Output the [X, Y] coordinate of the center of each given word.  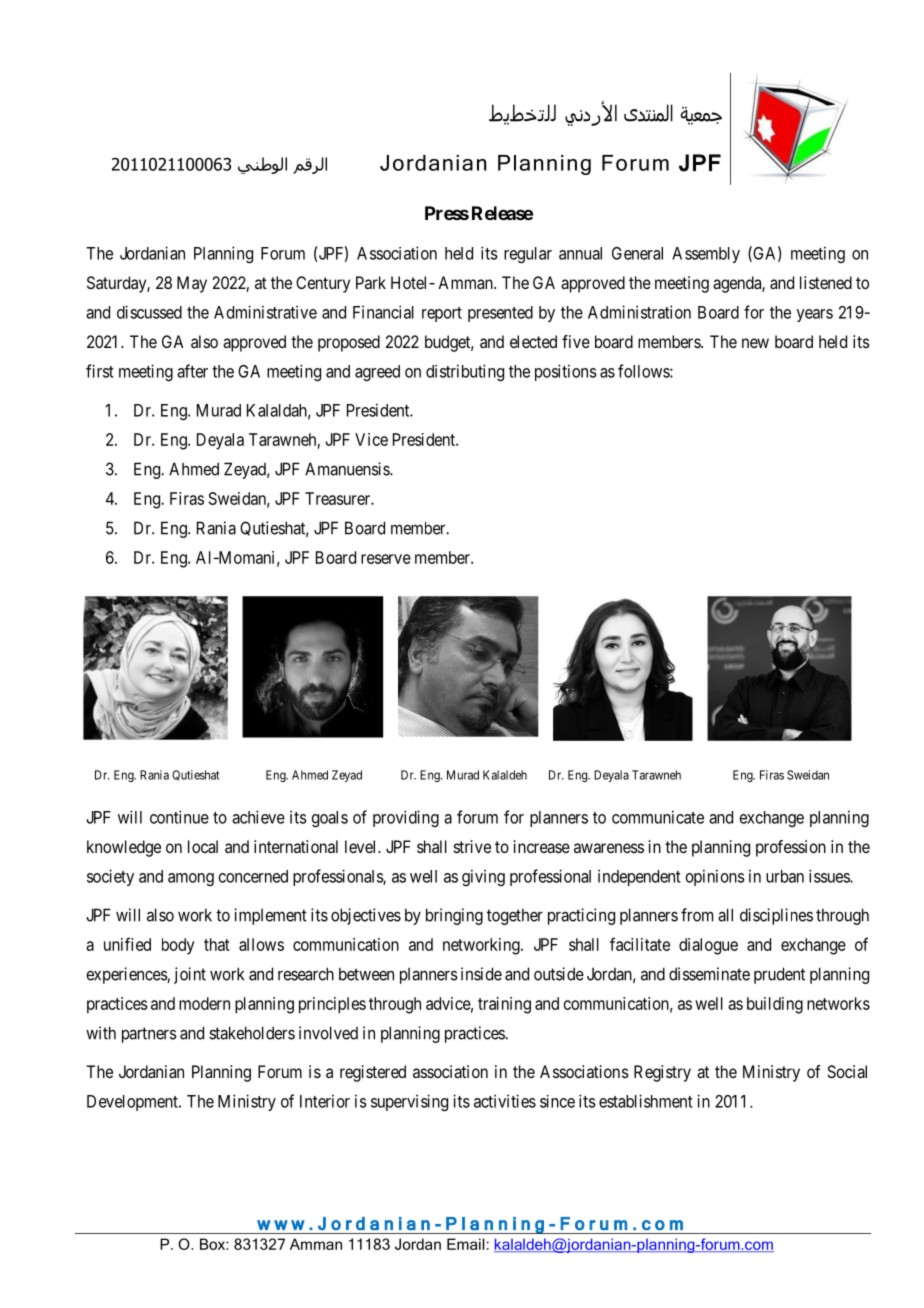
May [192, 284]
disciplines [776, 916]
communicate [658, 817]
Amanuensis [348, 469]
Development [133, 1103]
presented [500, 314]
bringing [454, 916]
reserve [386, 559]
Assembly [706, 255]
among [191, 879]
